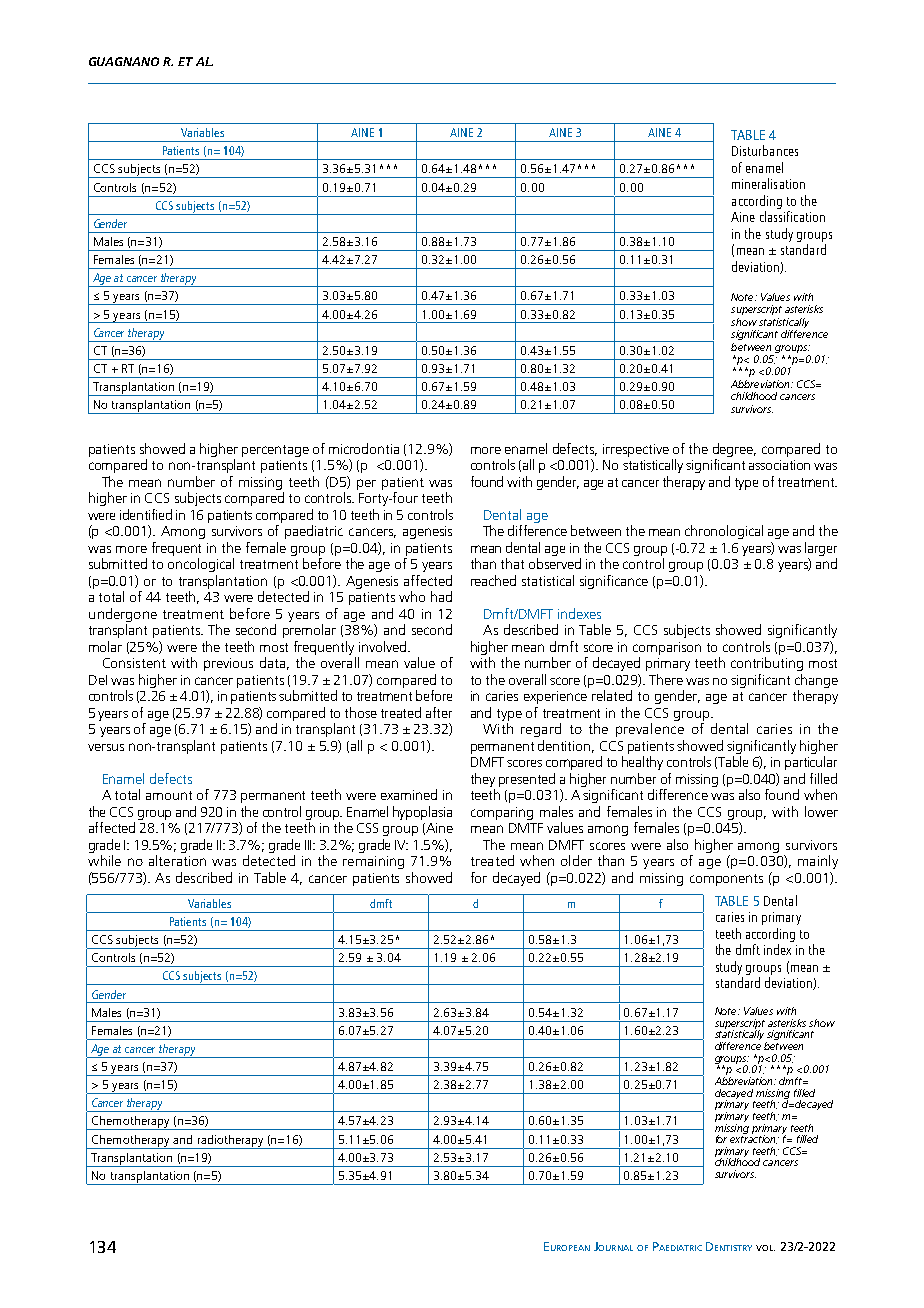 The height and width of the page is (1308, 924). Describe the element at coordinates (441, 596) in the page. I see `had` at that location.
